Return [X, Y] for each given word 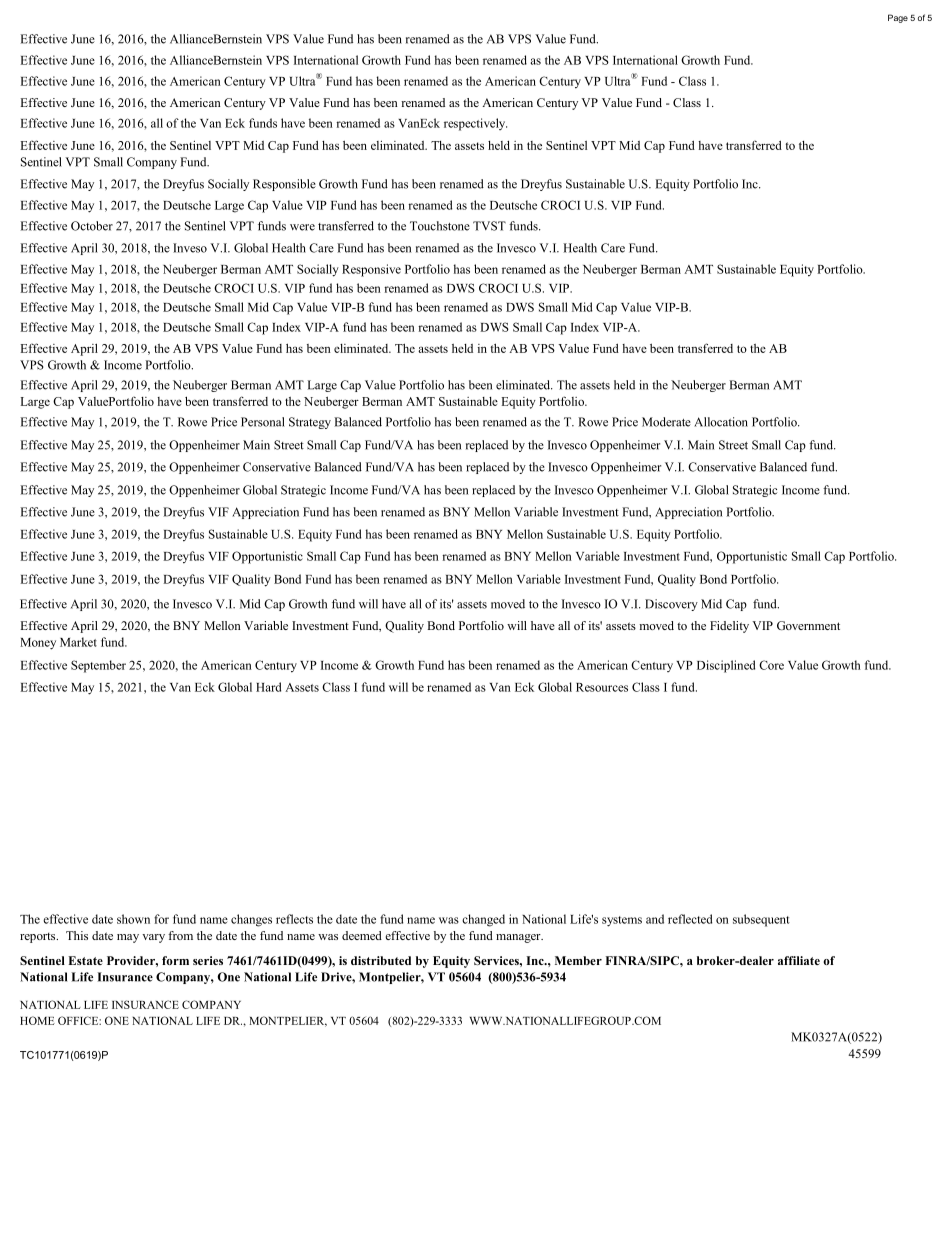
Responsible [284, 185]
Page [898, 18]
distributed [381, 960]
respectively [475, 124]
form [175, 960]
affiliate [799, 960]
